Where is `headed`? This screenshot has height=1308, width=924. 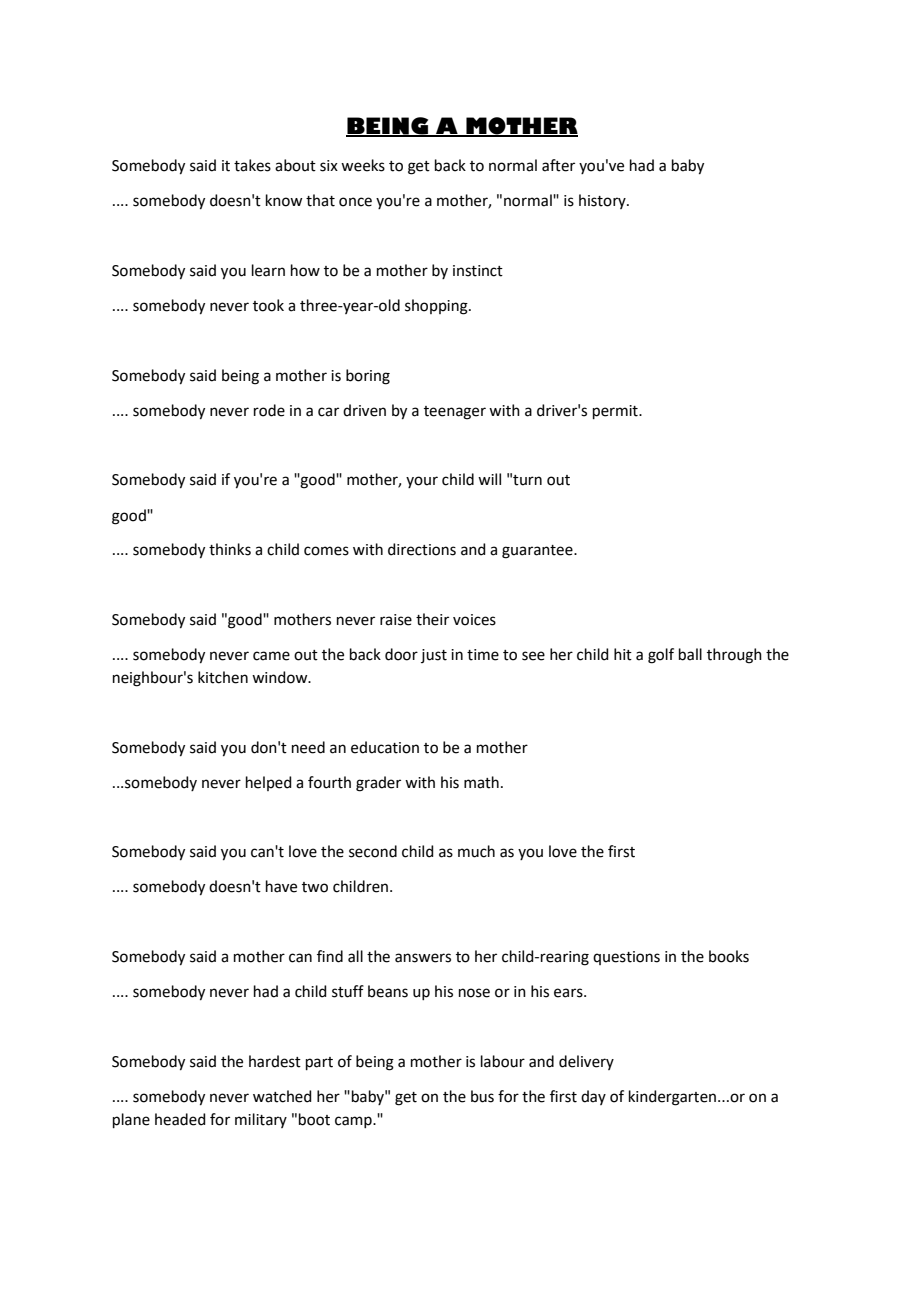 headed is located at coordinates (180, 1119).
